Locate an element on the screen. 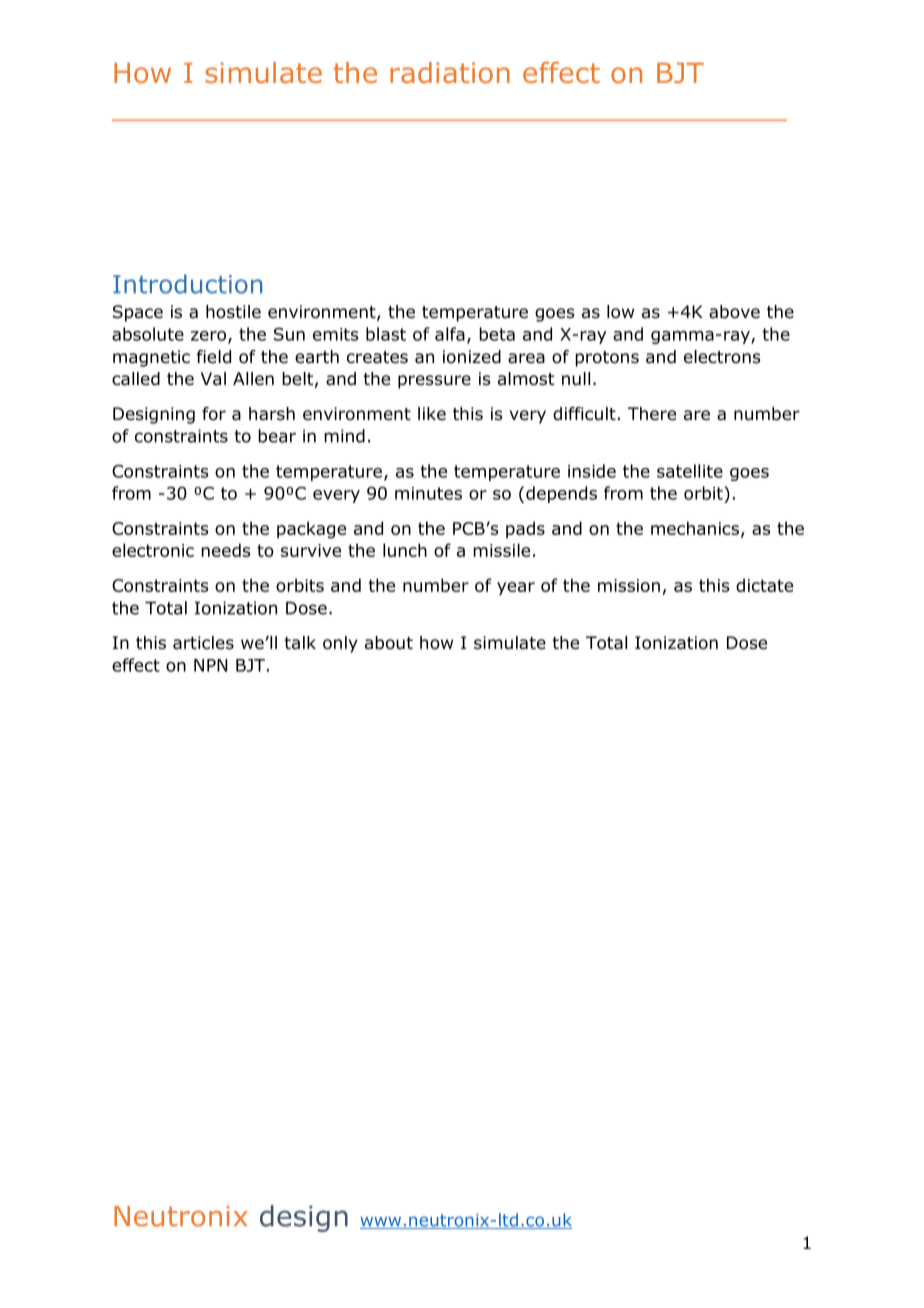 This screenshot has width=924, height=1308. radiation is located at coordinates (450, 73).
